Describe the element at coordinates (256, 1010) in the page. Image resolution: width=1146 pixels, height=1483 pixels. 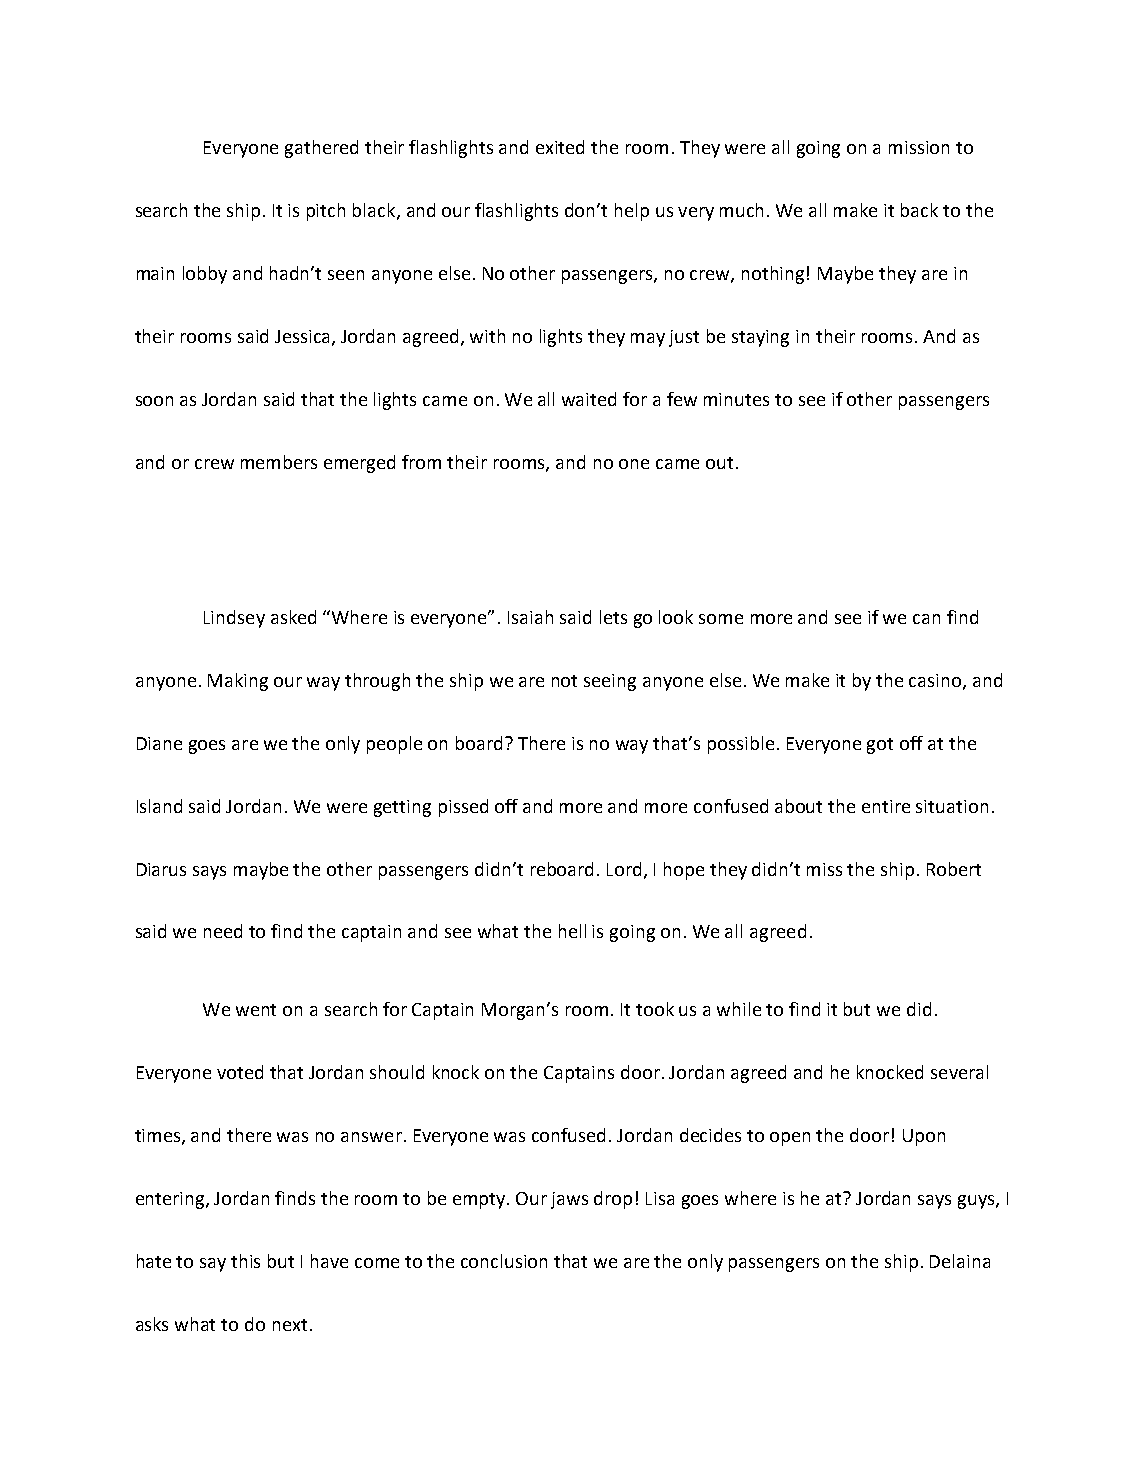
I see `went` at that location.
